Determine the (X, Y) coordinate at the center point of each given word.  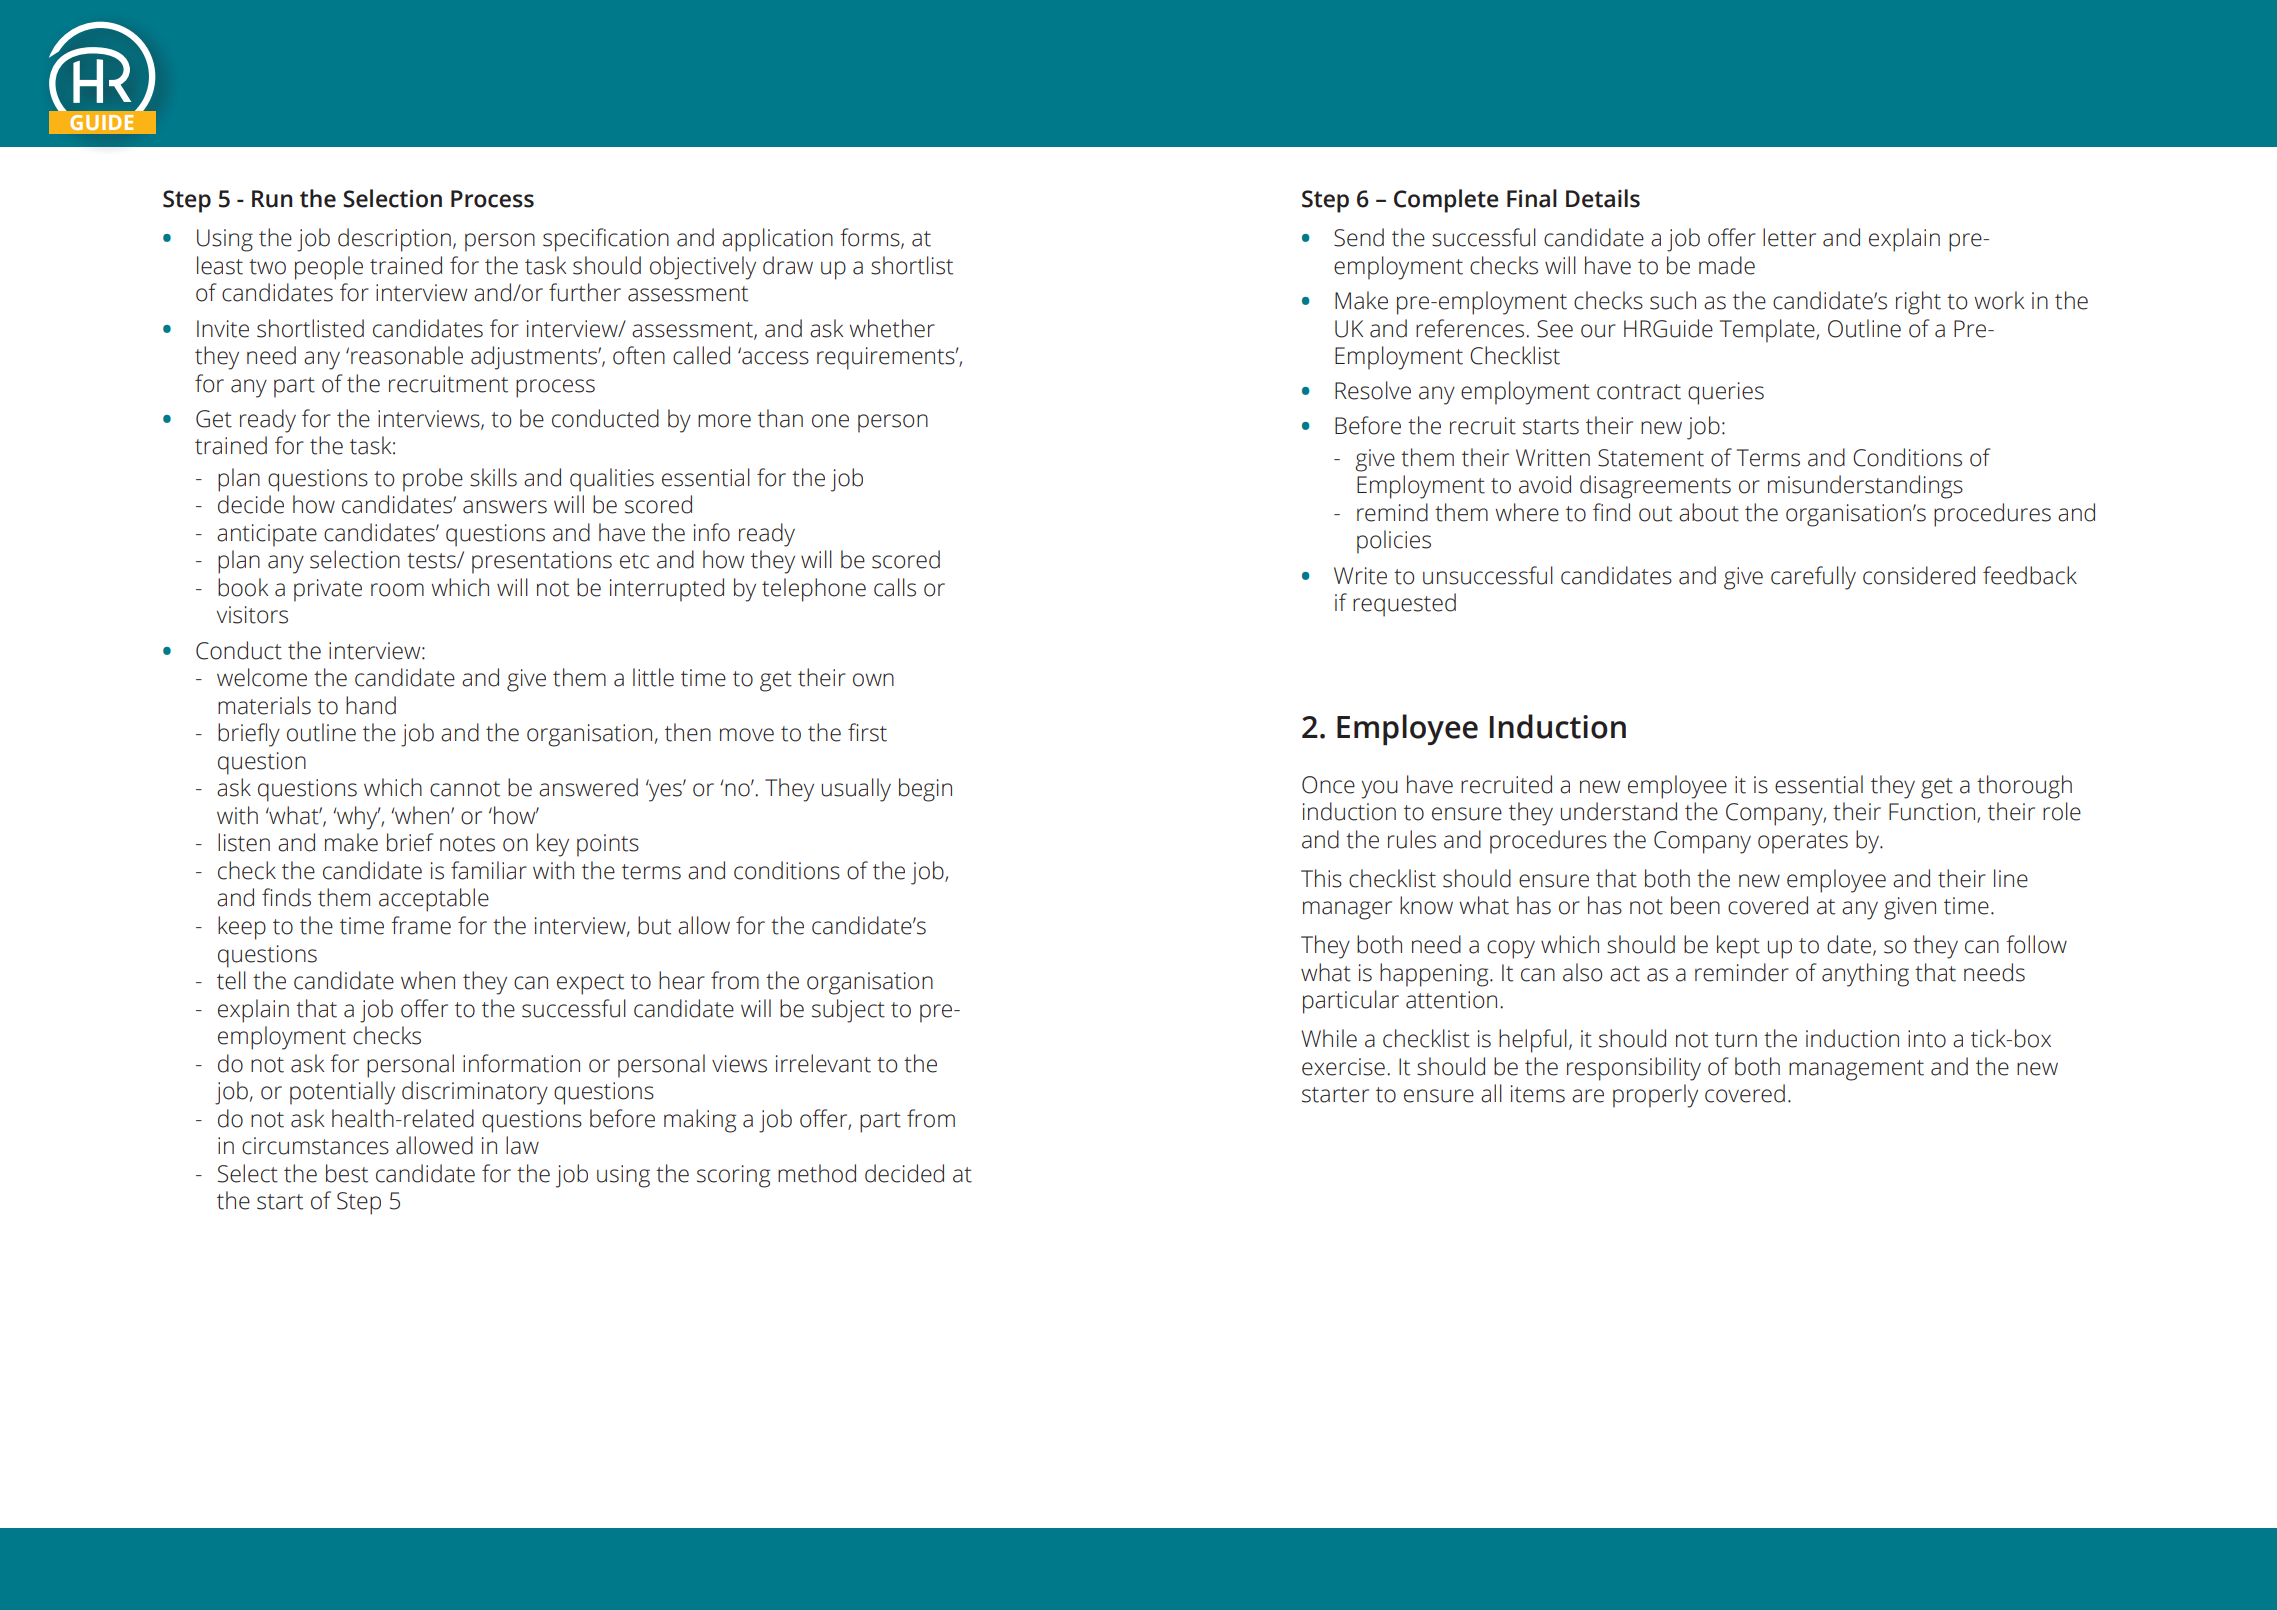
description (394, 240)
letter (1789, 237)
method (817, 1173)
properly (1655, 1096)
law (522, 1145)
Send (1359, 237)
